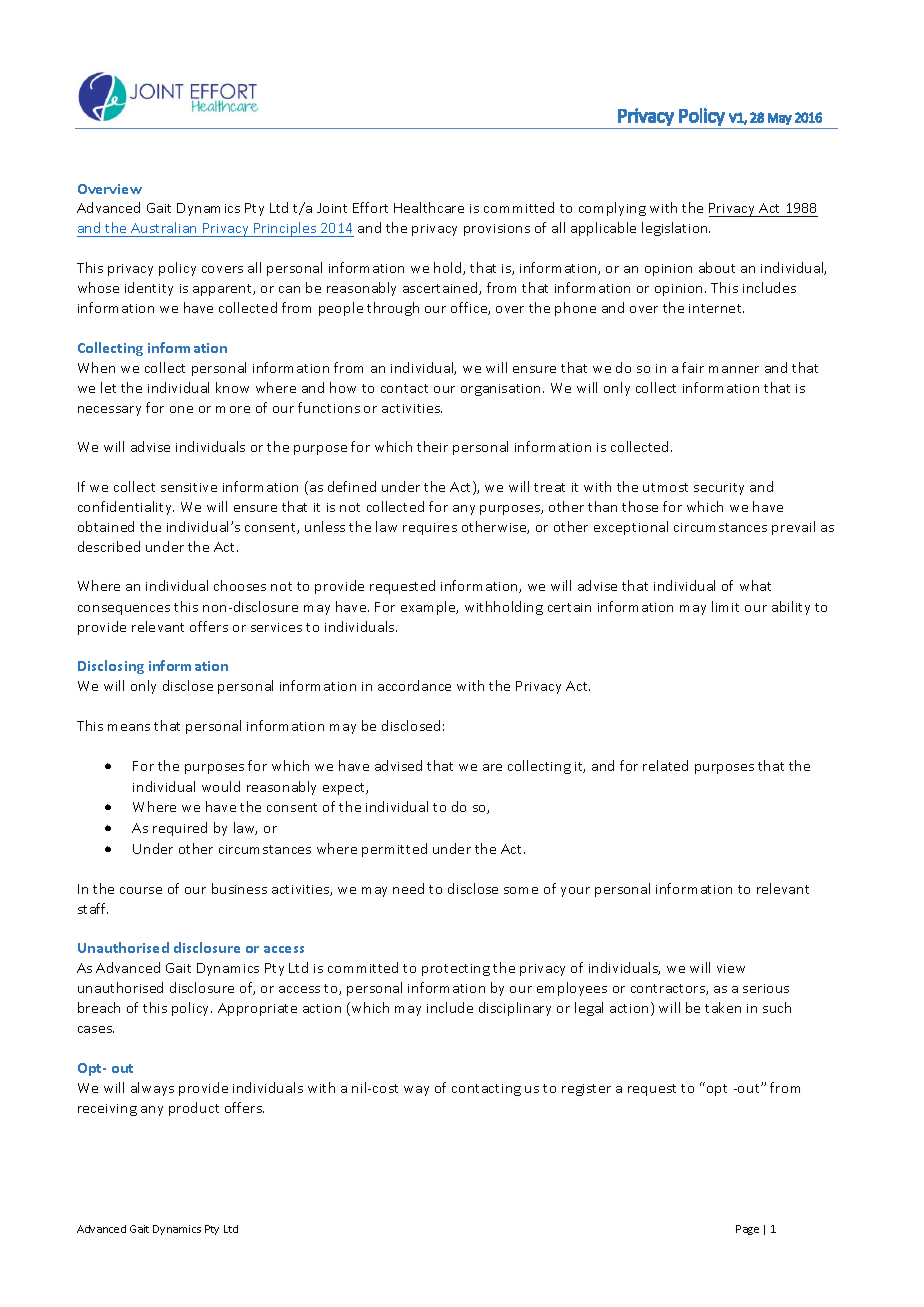 This document has width=924, height=1307. What do you see at coordinates (432, 446) in the document?
I see `their` at bounding box center [432, 446].
